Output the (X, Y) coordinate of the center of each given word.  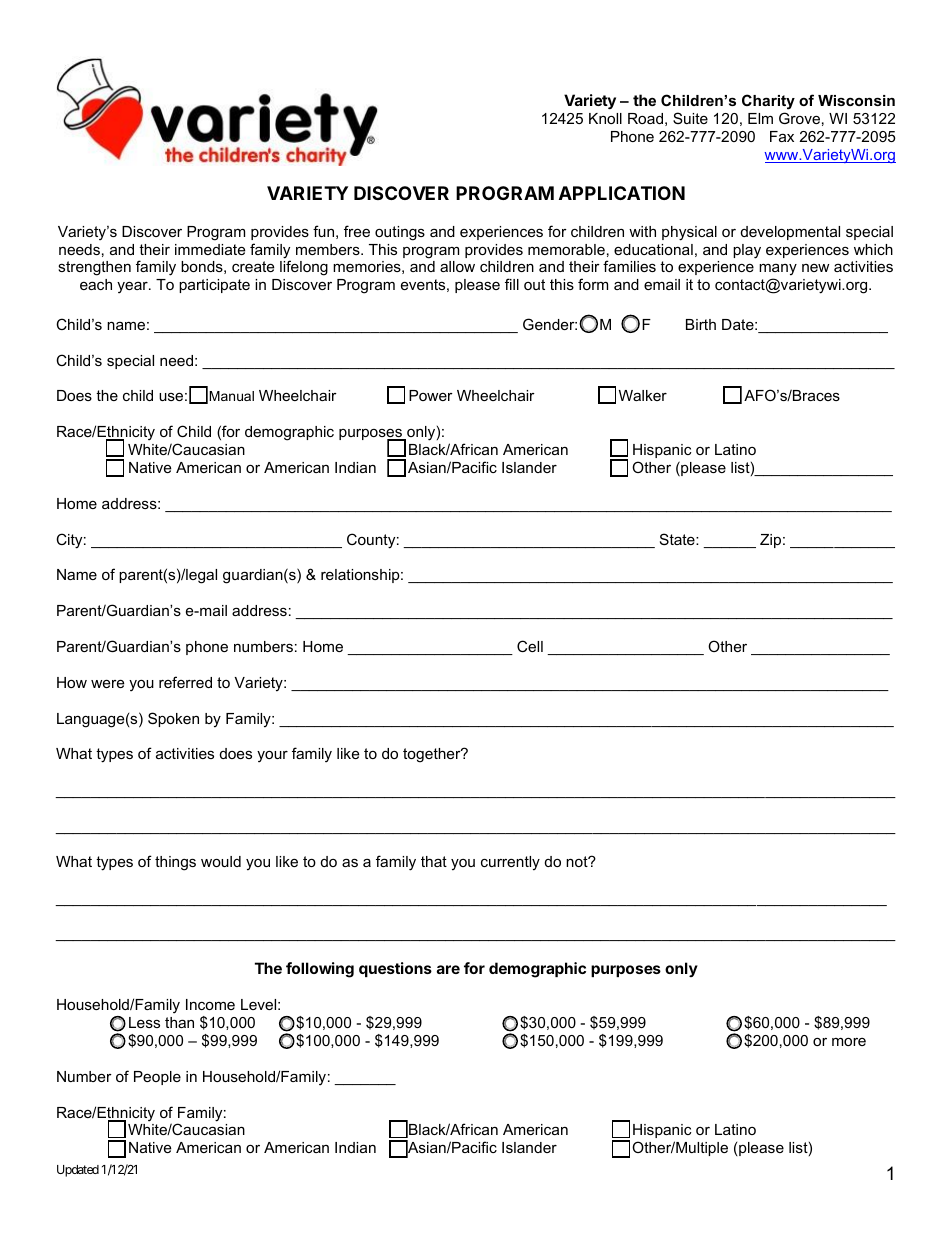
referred (185, 682)
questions (395, 969)
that (434, 861)
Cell (530, 646)
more (849, 1042)
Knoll (605, 118)
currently (510, 863)
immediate (210, 249)
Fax (782, 136)
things (175, 863)
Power (431, 395)
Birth (701, 324)
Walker (643, 395)
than (179, 1022)
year (133, 287)
